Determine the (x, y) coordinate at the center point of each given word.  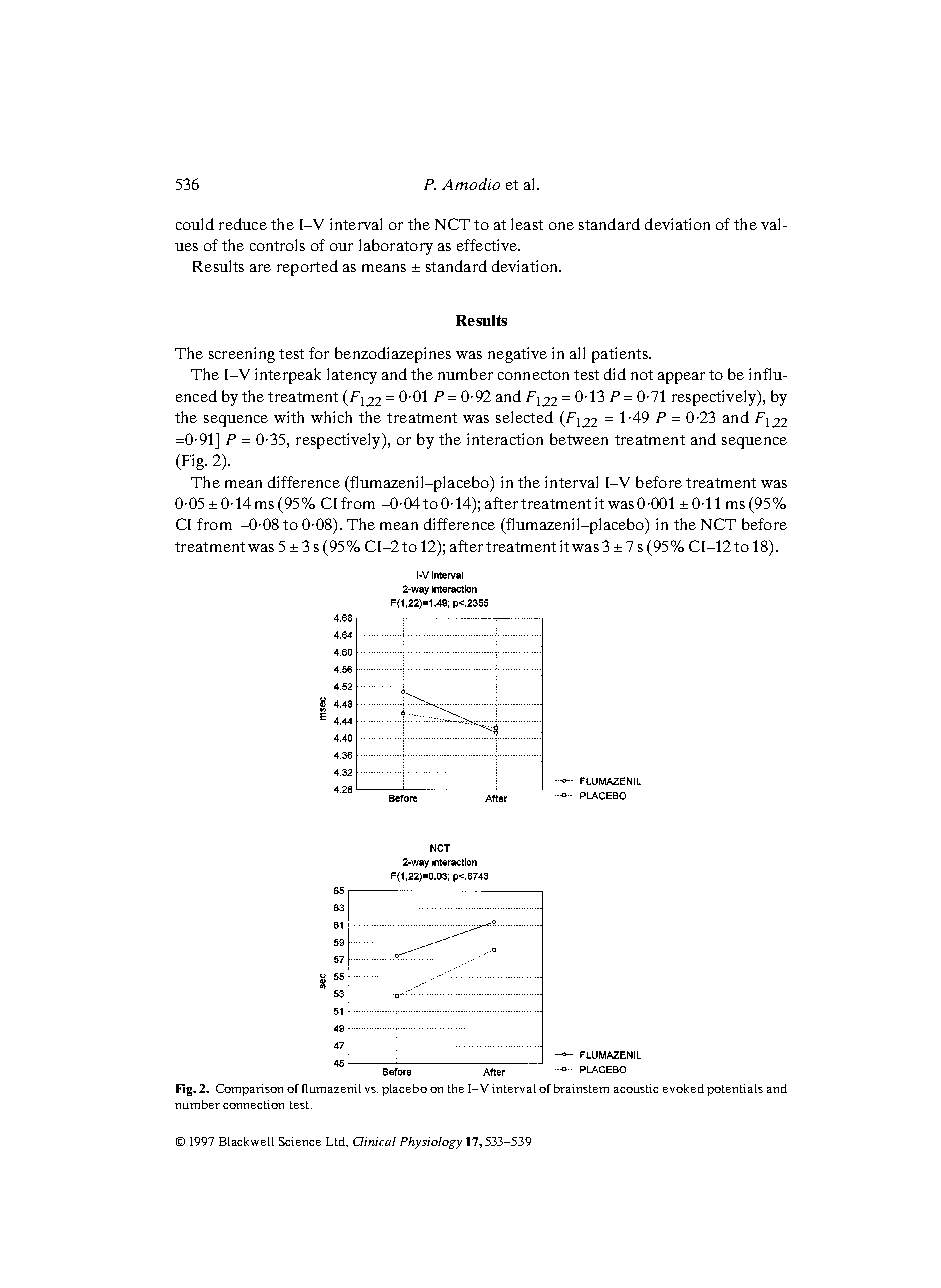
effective (488, 245)
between (579, 439)
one (561, 226)
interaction (505, 439)
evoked (683, 1088)
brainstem (581, 1088)
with (289, 417)
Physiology (431, 1143)
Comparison (249, 1090)
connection (253, 1104)
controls (277, 245)
